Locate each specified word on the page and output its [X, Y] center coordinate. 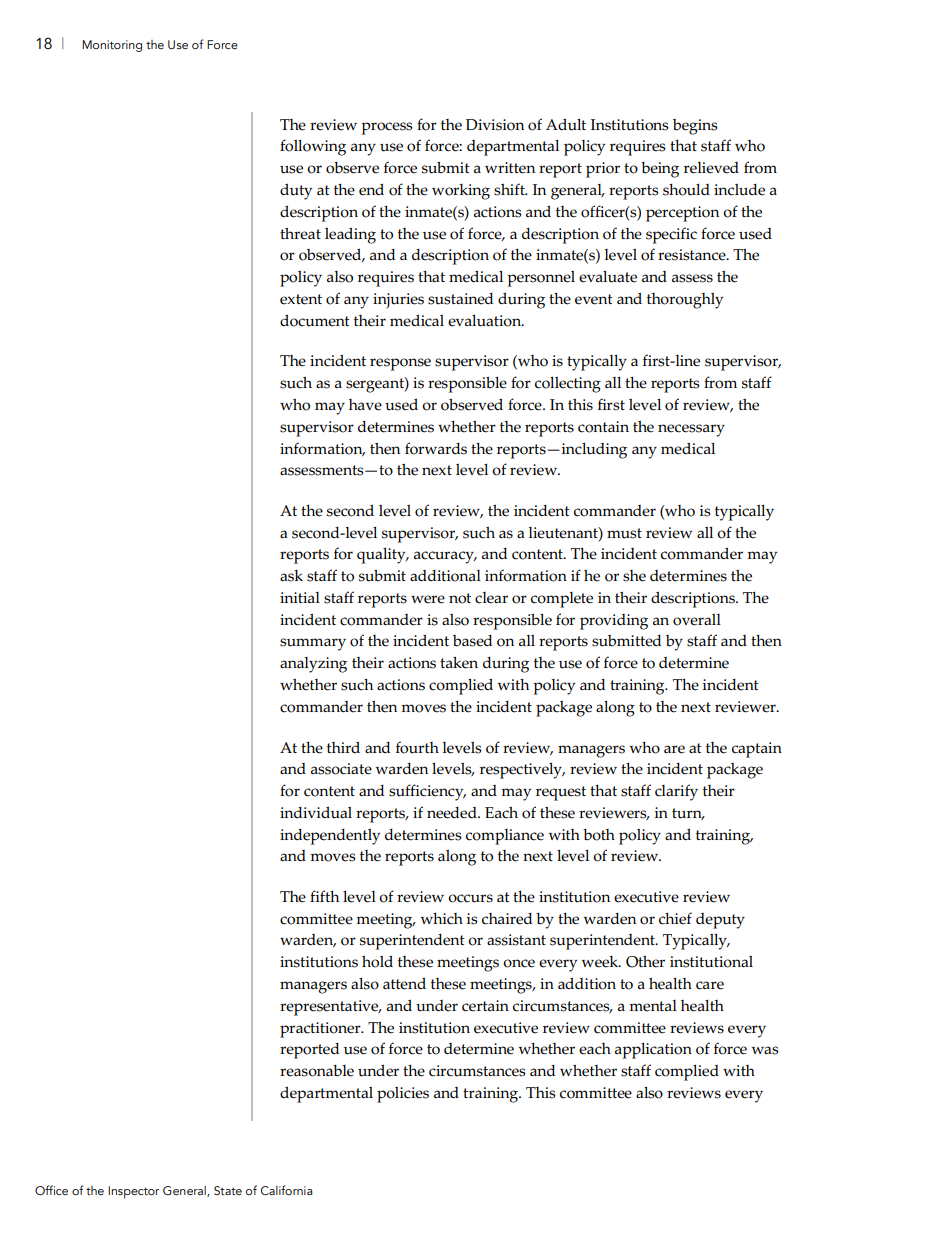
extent [301, 299]
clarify [676, 792]
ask [291, 576]
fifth [324, 896]
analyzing [313, 665]
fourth [417, 747]
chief [675, 918]
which [442, 919]
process [387, 128]
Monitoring [112, 46]
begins [695, 127]
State [228, 1190]
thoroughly [685, 301]
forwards [436, 448]
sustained [460, 299]
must [624, 533]
